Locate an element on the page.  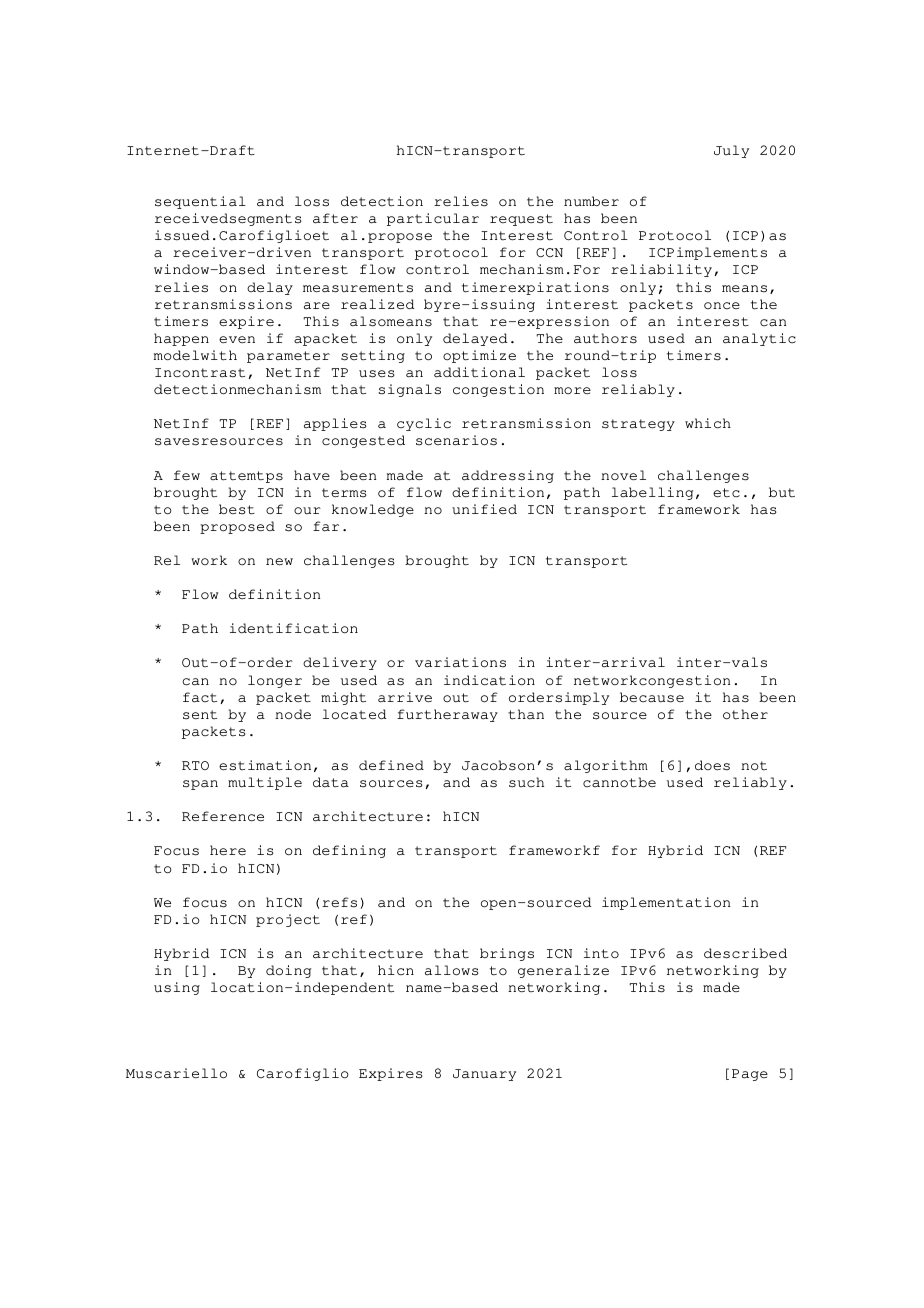
longer is located at coordinates (275, 681).
